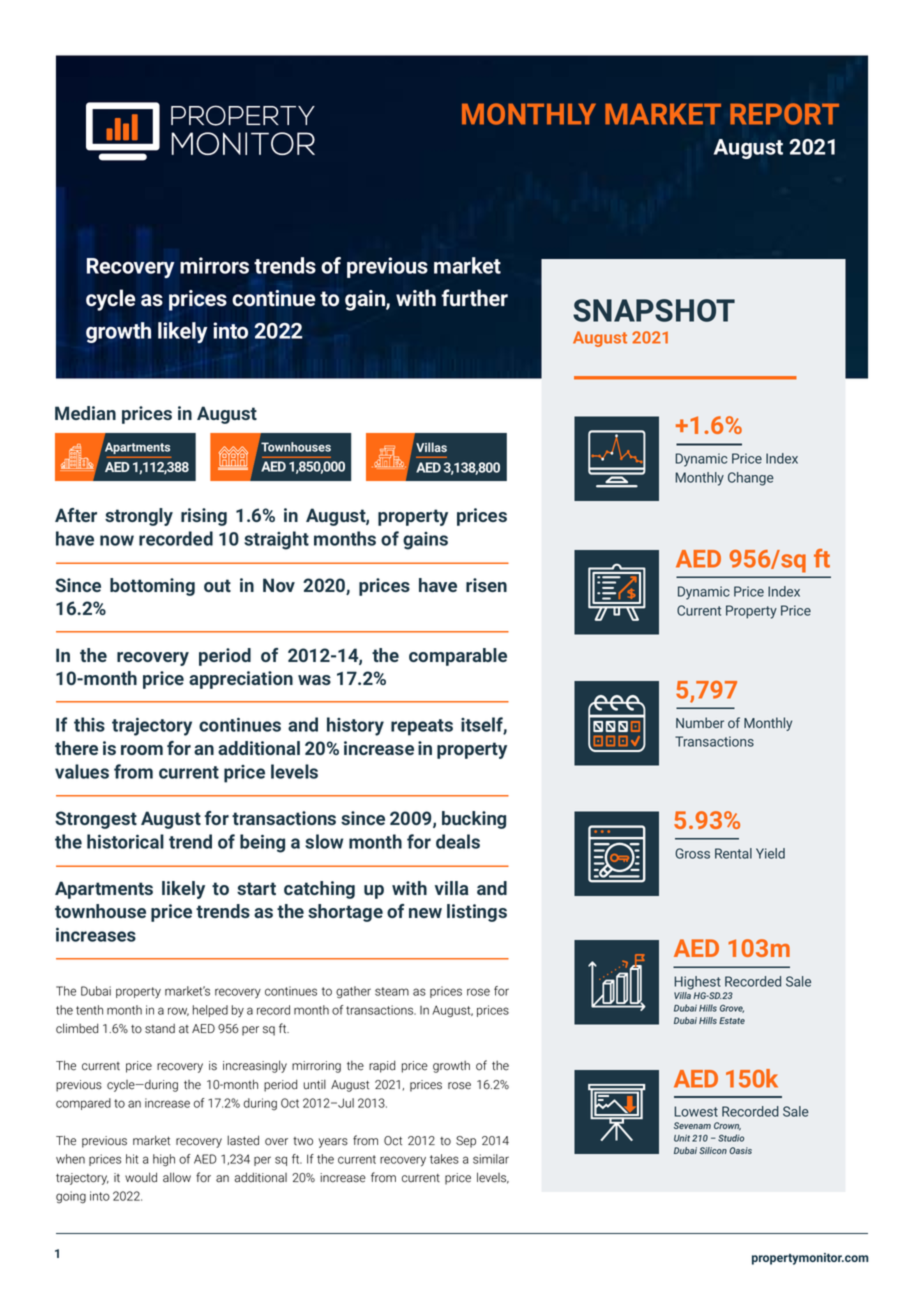 This screenshot has height=1308, width=924. Describe the element at coordinates (139, 517) in the screenshot. I see `strongly` at that location.
